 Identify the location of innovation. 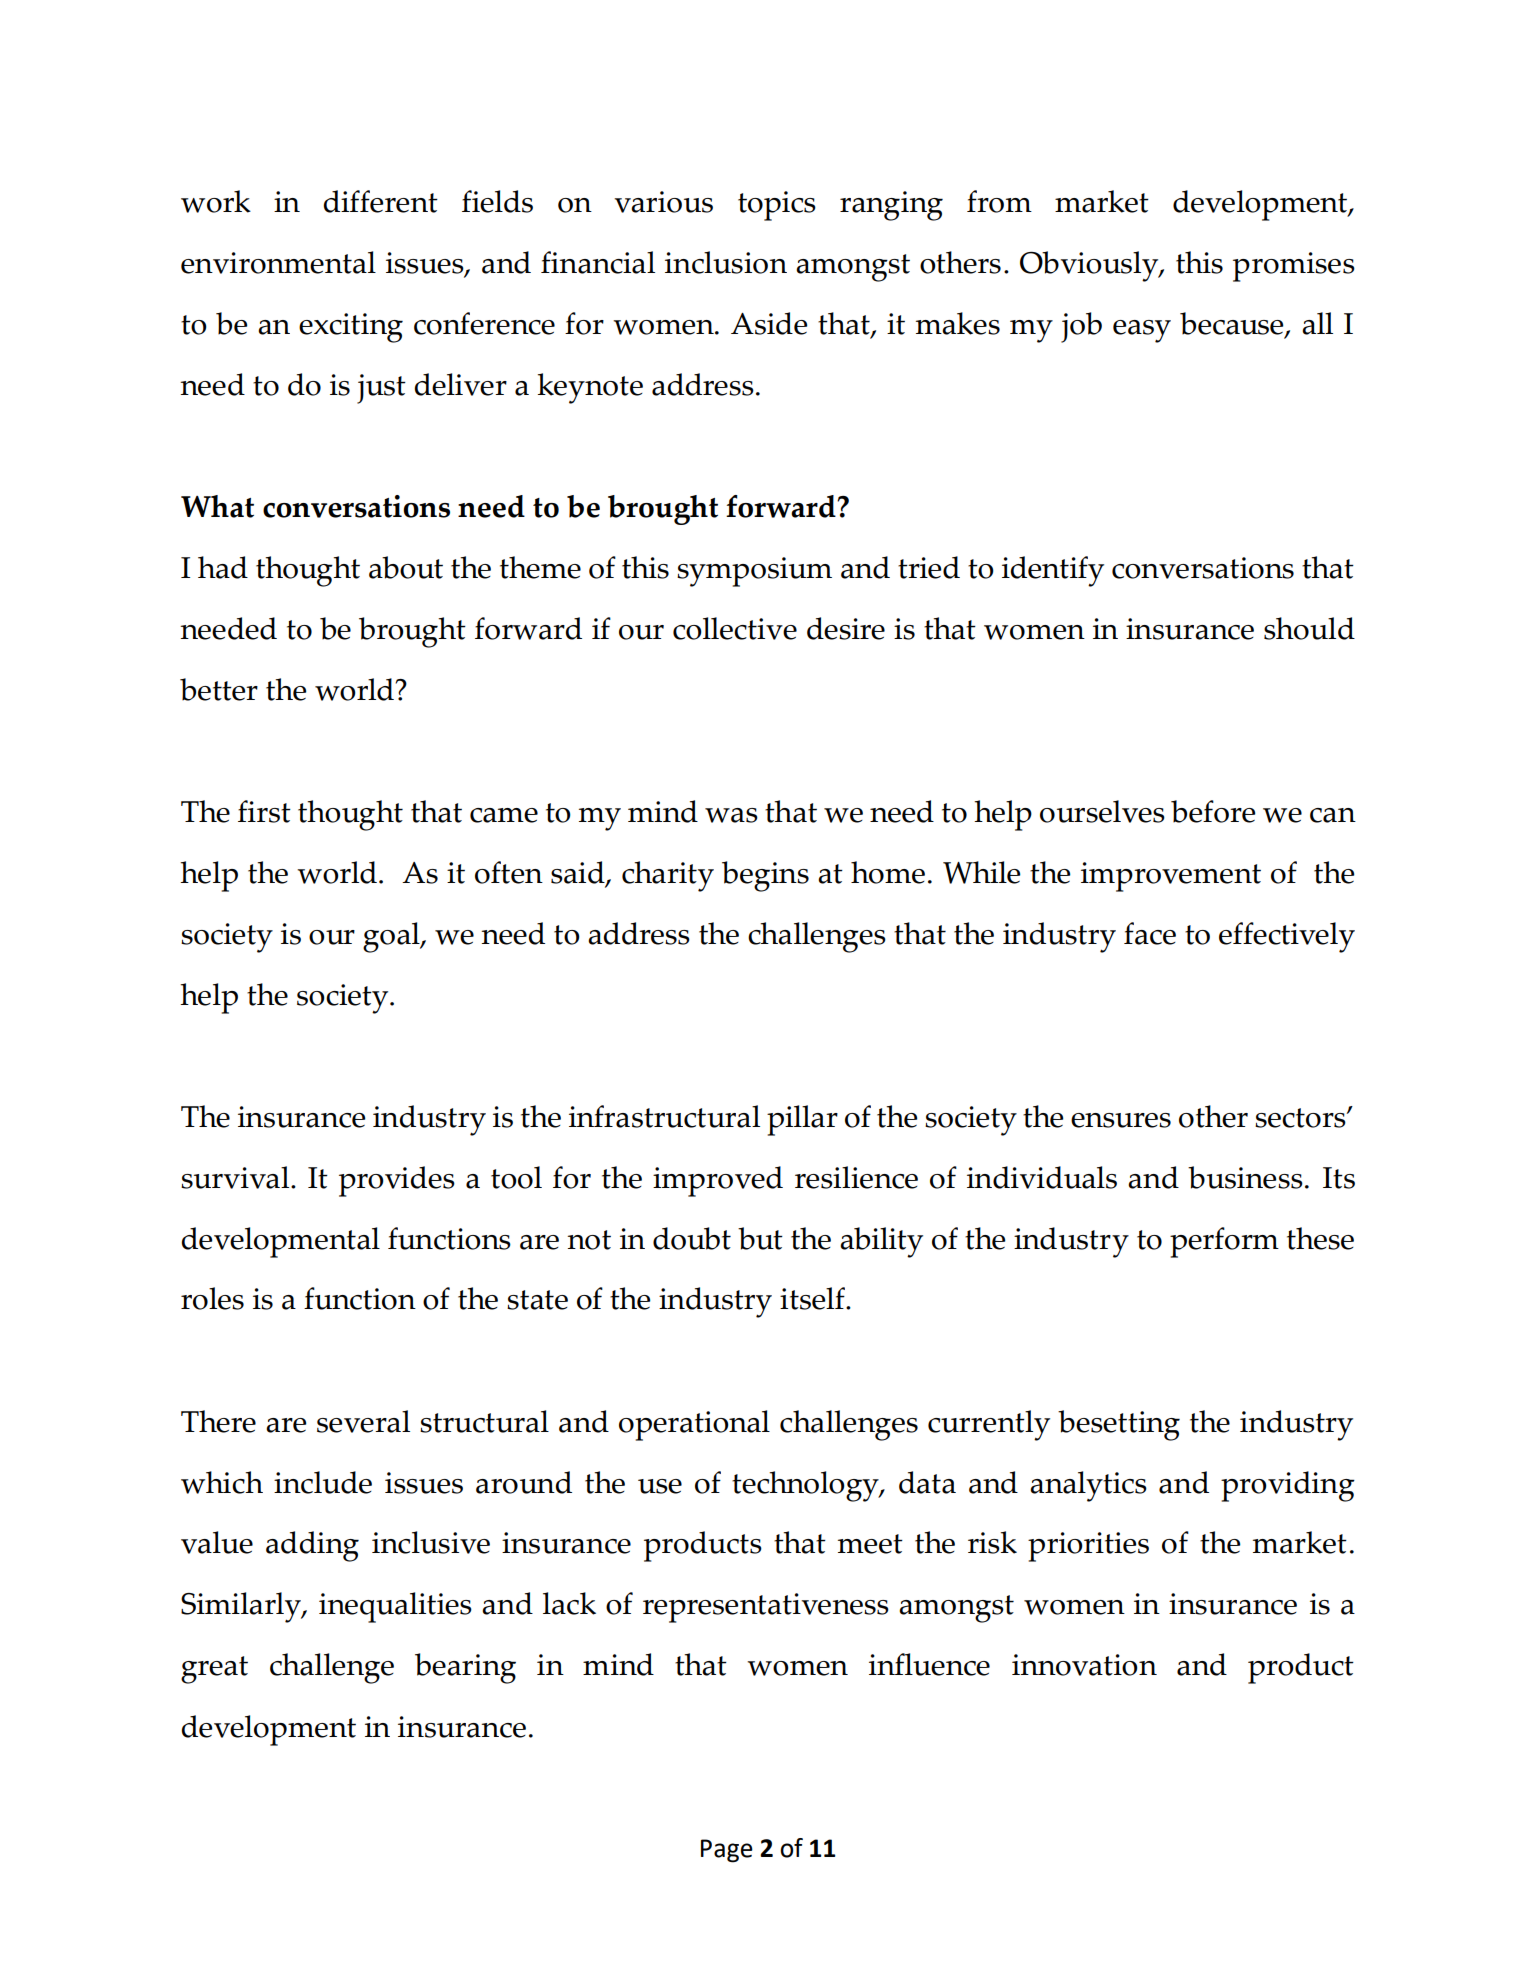
(1084, 1665).
